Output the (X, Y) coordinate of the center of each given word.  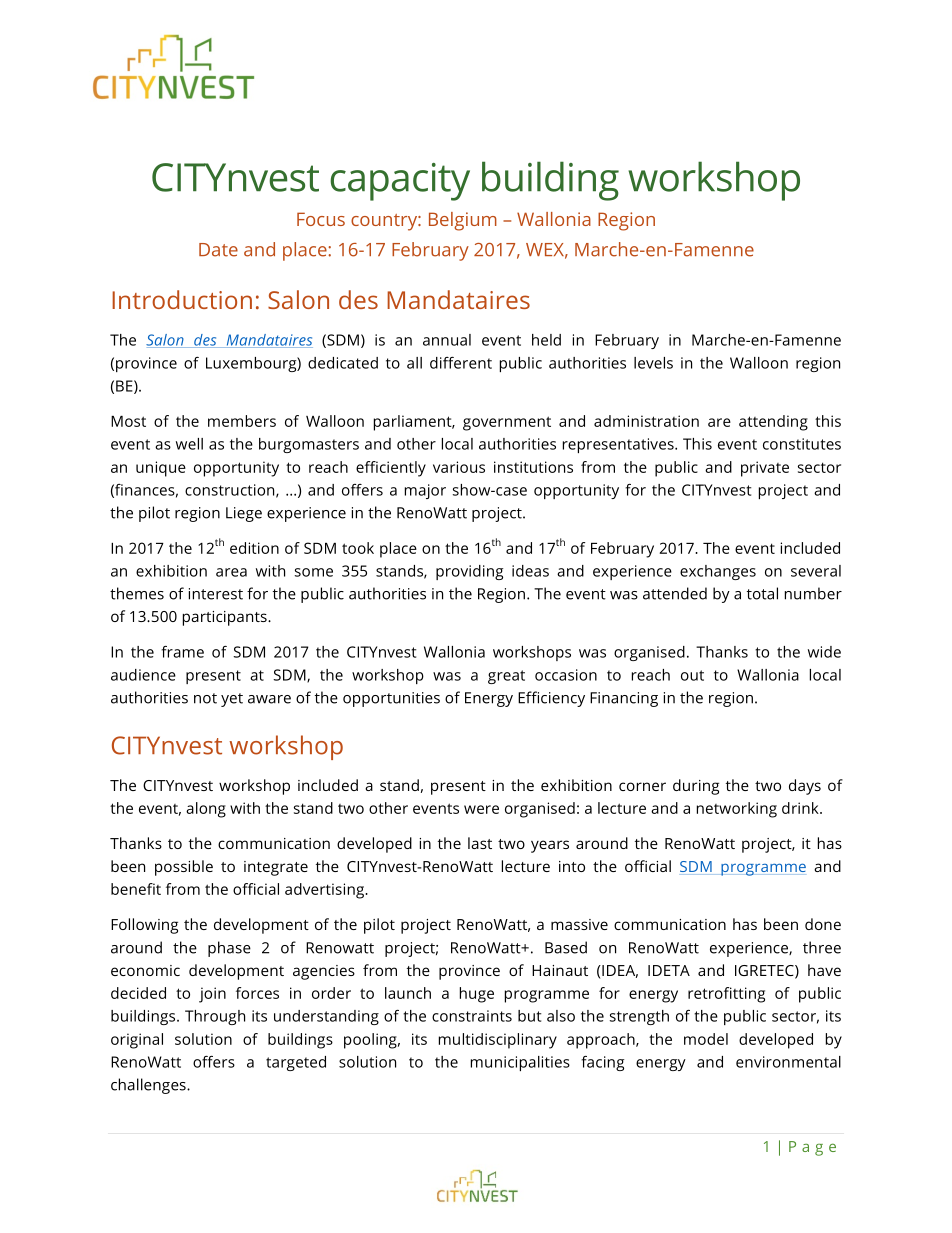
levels (653, 363)
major (425, 491)
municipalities (520, 1063)
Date (218, 250)
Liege (244, 514)
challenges (149, 1086)
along (206, 810)
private (765, 469)
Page (812, 1148)
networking (737, 810)
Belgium (463, 221)
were (481, 809)
